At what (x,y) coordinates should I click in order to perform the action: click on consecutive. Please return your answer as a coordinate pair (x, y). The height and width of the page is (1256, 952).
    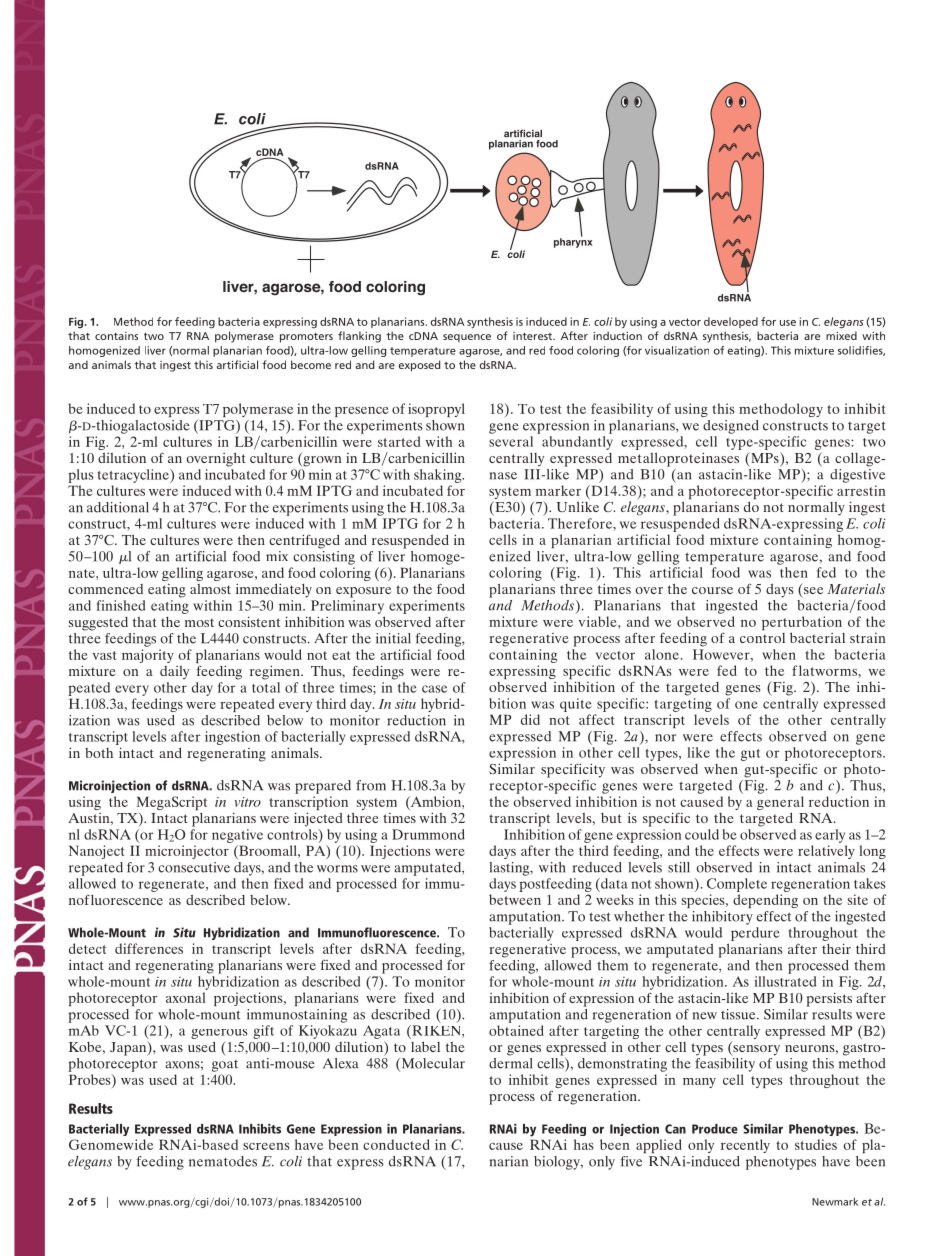
    Looking at the image, I should click on (194, 867).
